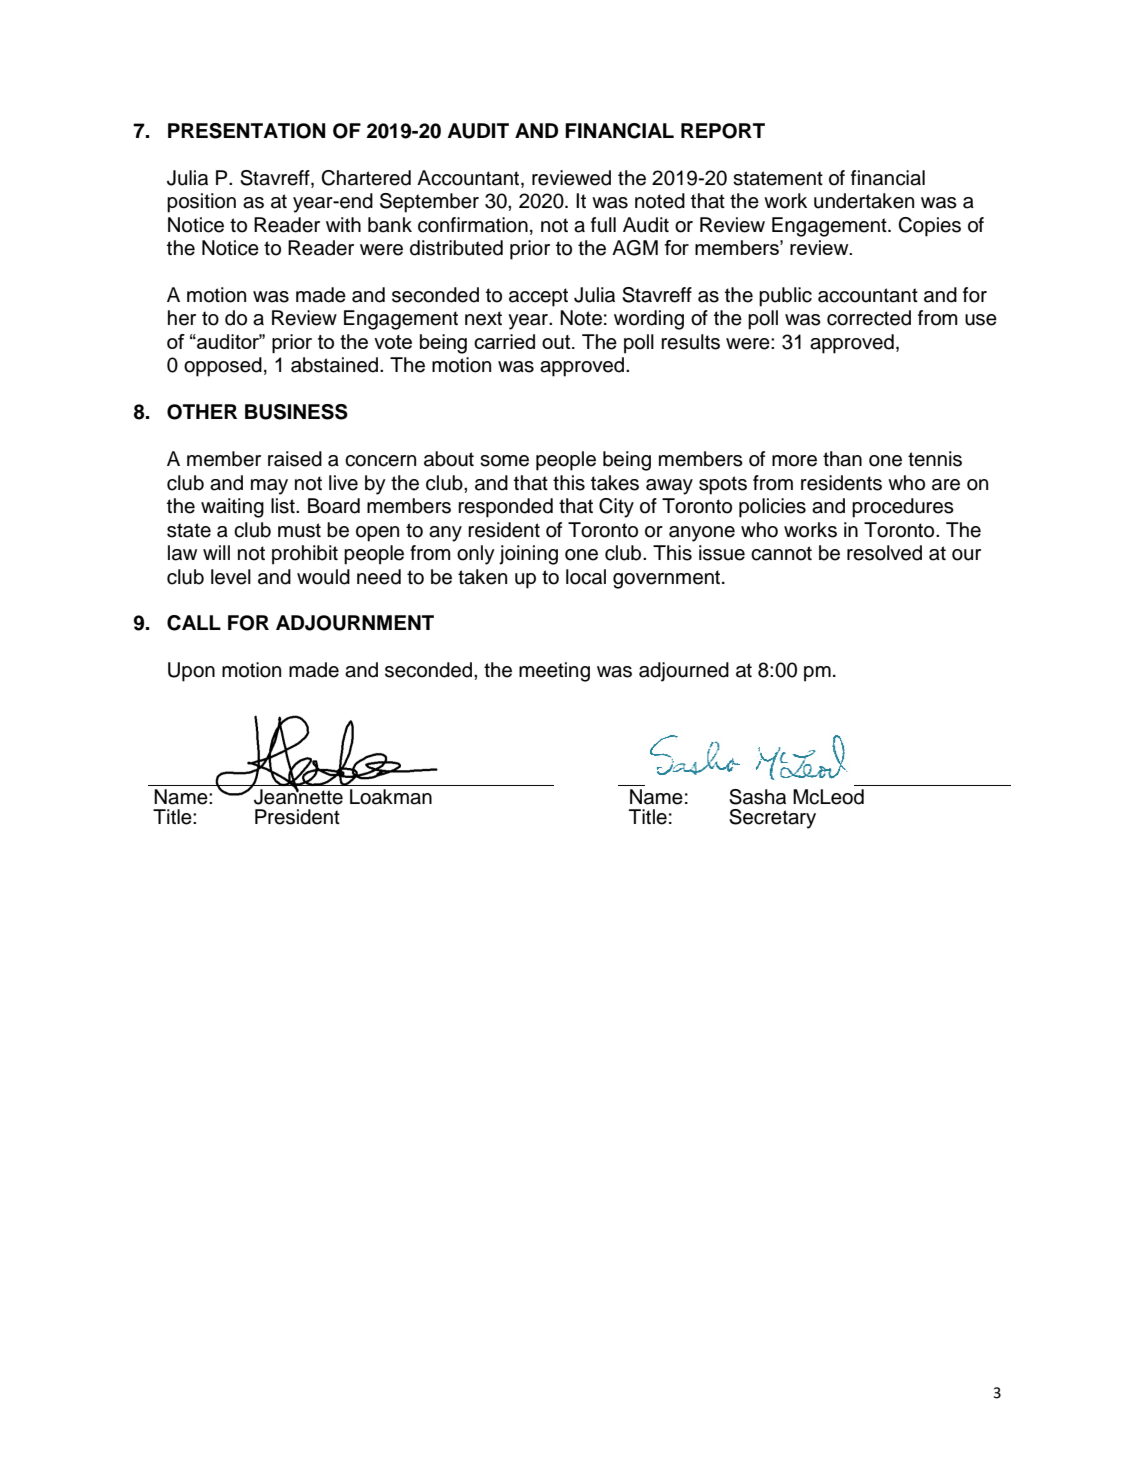  Describe the element at coordinates (772, 819) in the screenshot. I see `Secretary` at that location.
